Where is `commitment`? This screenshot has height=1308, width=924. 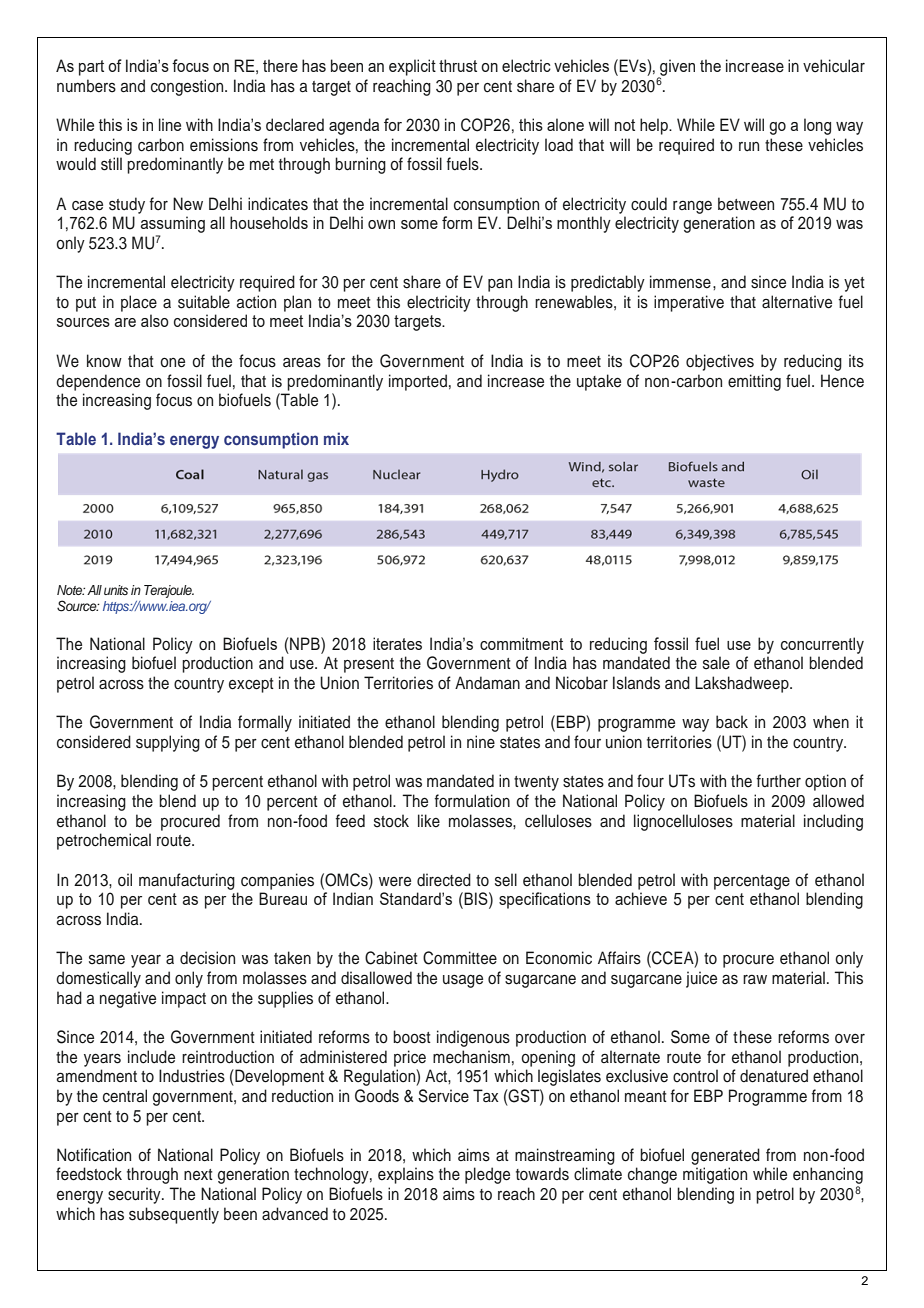 commitment is located at coordinates (521, 643).
